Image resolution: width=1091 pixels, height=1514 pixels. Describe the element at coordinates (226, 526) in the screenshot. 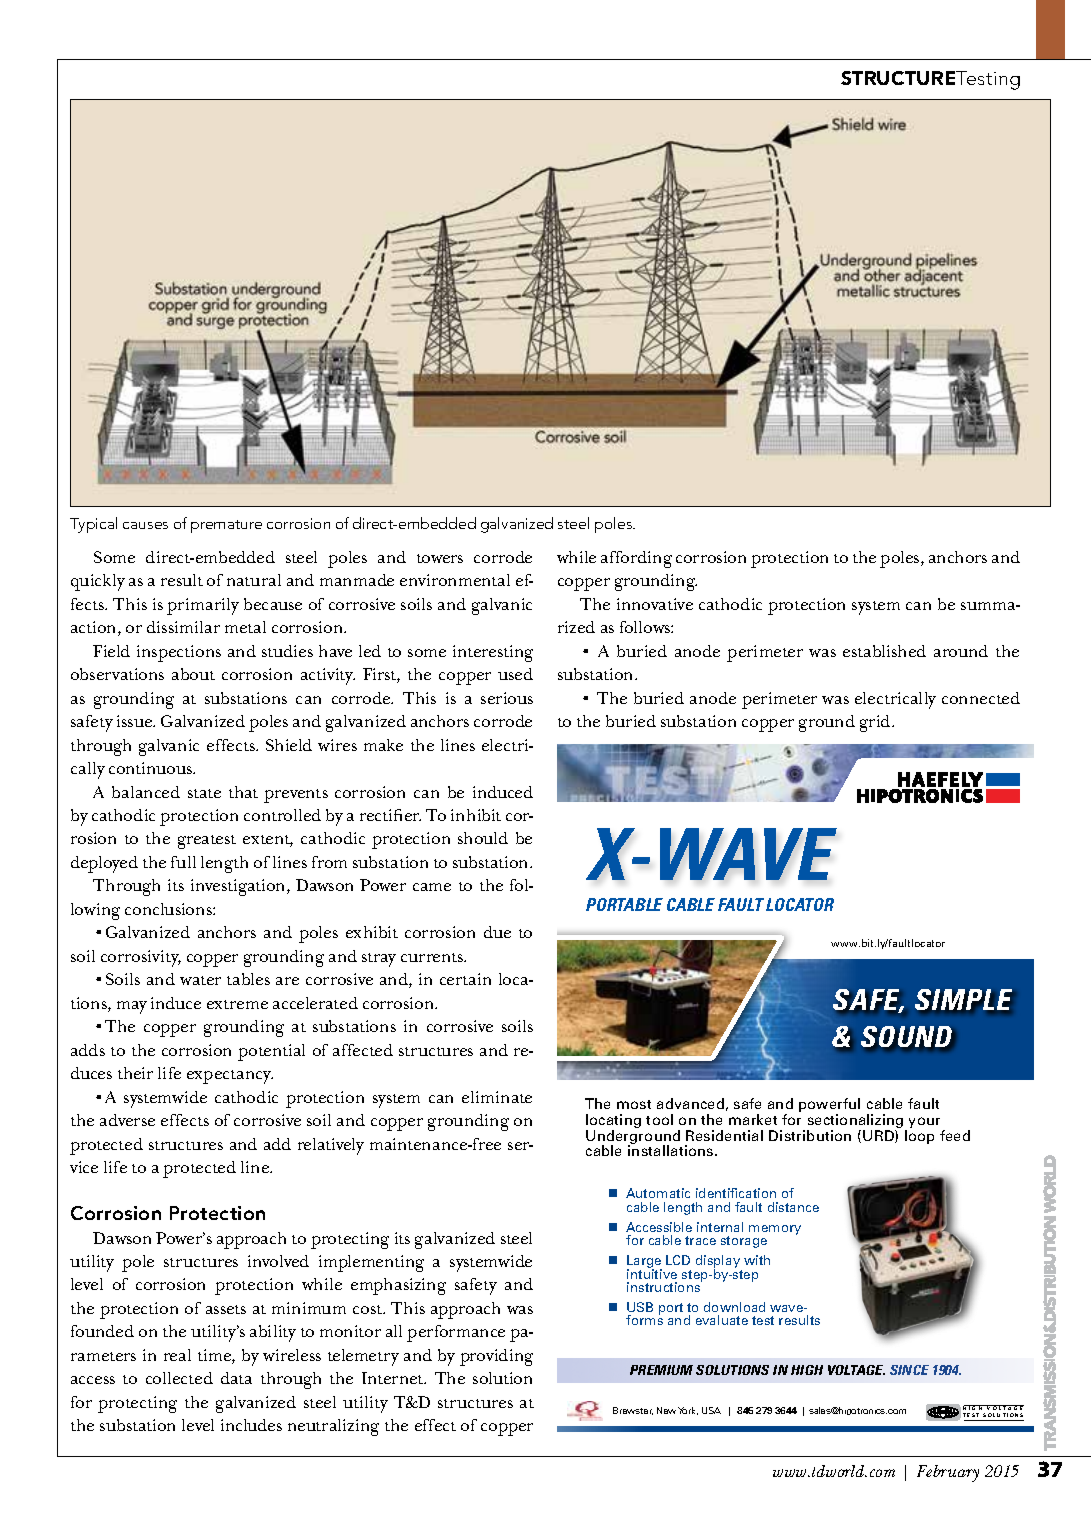

I see `premature` at that location.
